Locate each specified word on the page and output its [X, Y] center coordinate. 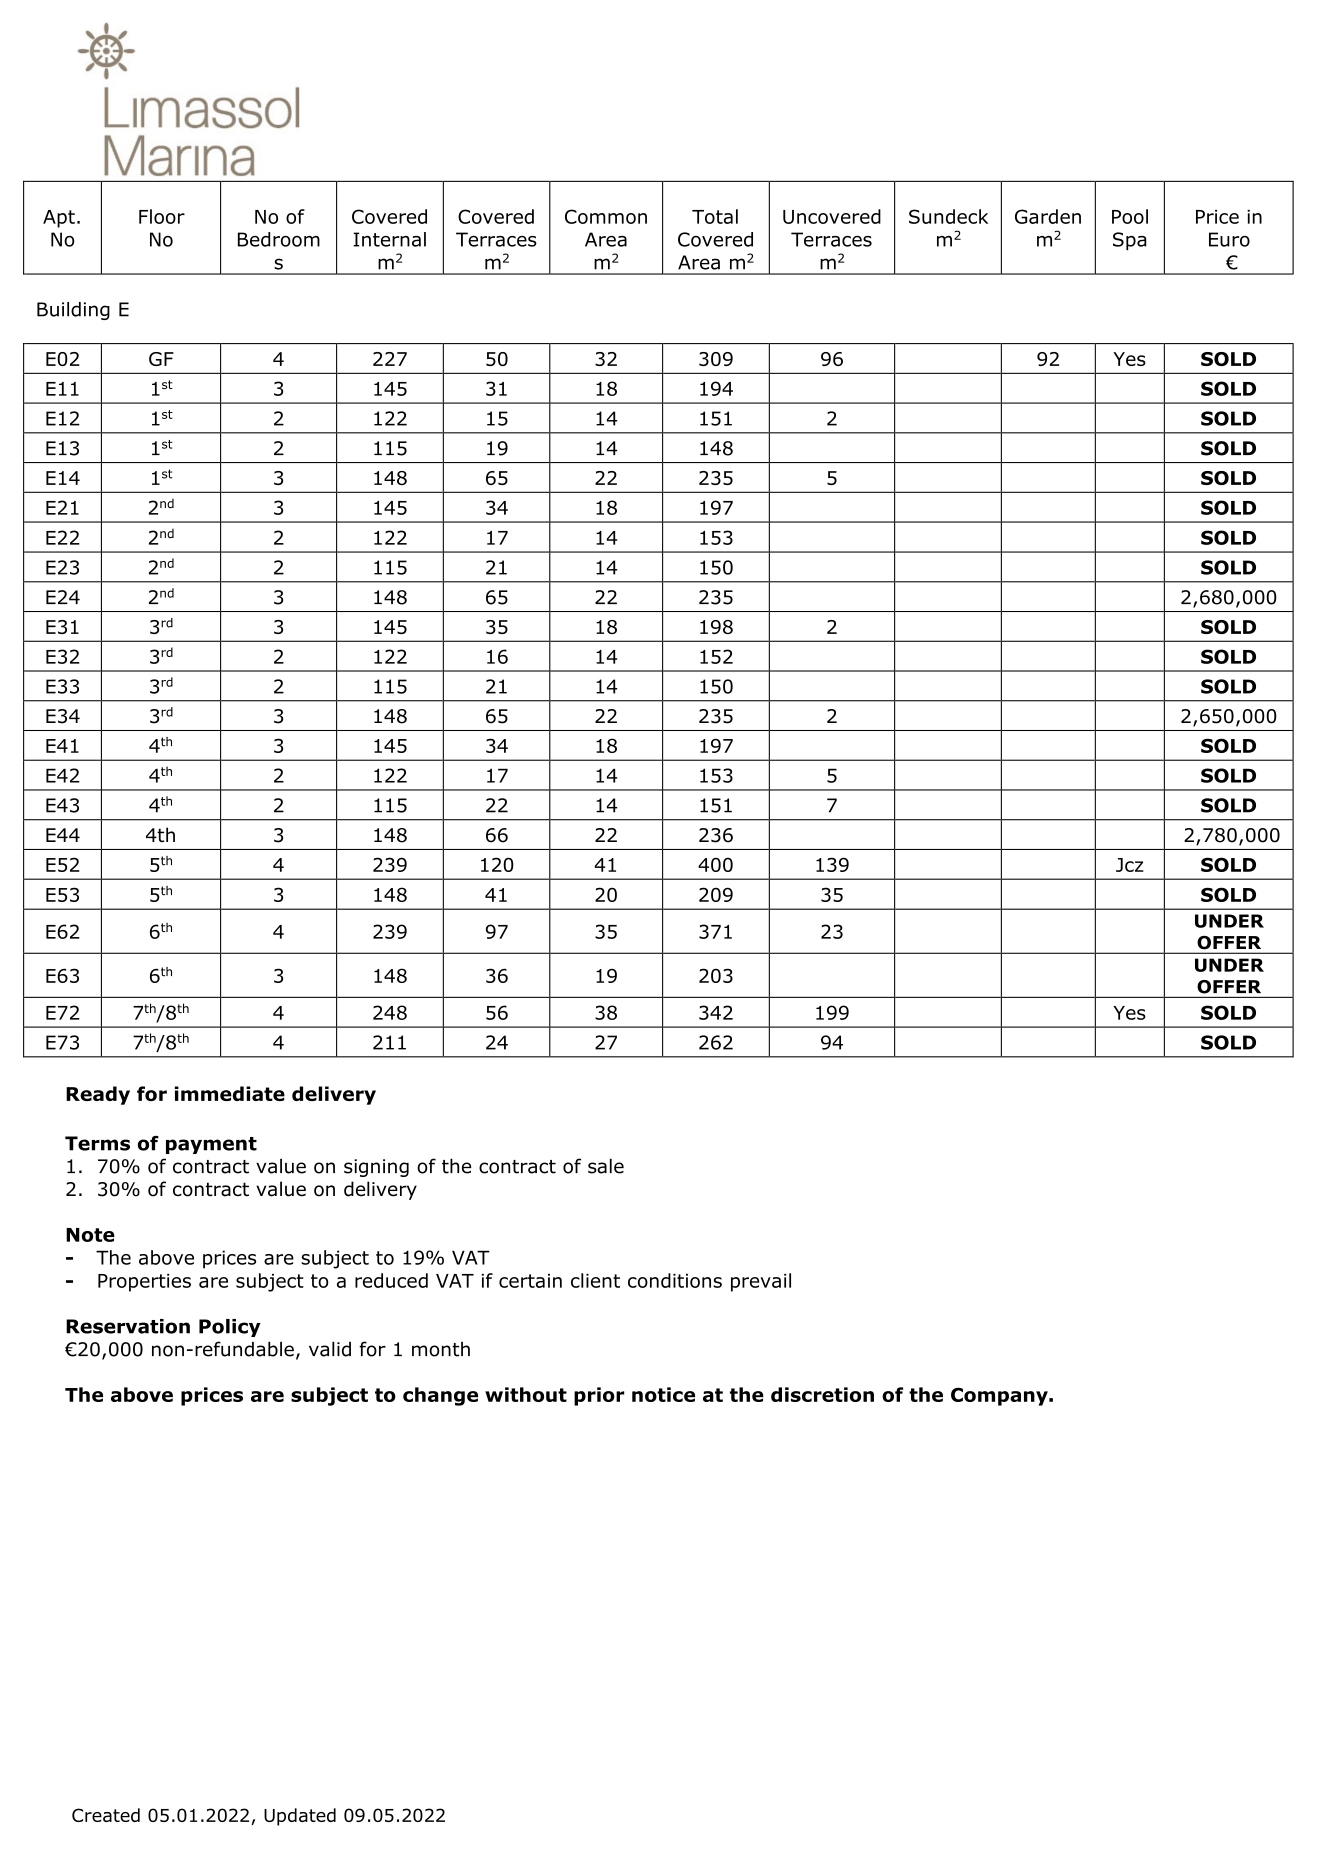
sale [606, 1166]
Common [606, 216]
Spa [1130, 241]
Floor [162, 216]
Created [106, 1815]
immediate [230, 1093]
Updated [300, 1817]
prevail [761, 1282]
